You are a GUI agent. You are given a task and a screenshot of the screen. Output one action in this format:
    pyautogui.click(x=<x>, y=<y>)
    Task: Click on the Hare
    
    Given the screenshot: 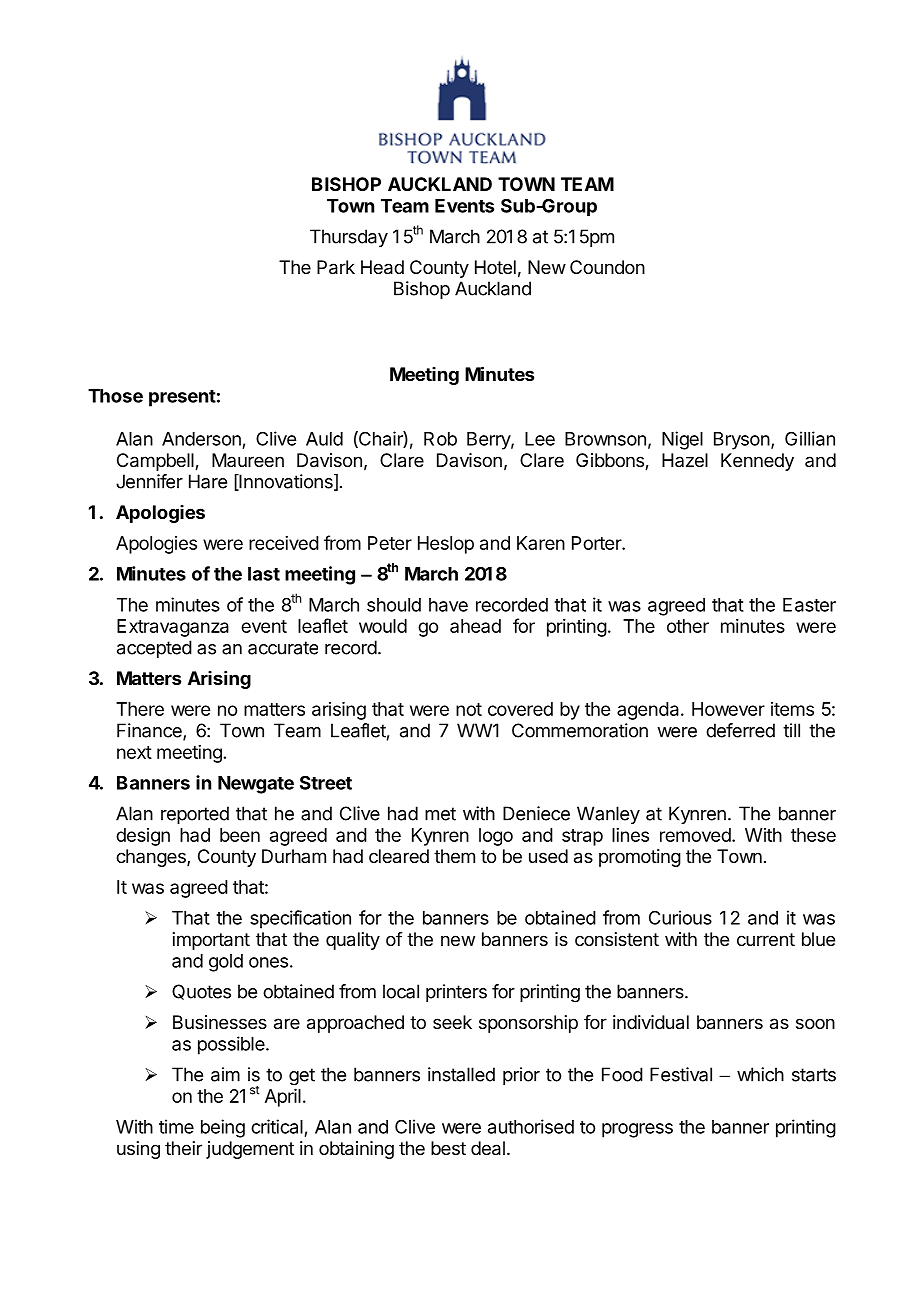 What is the action you would take?
    pyautogui.click(x=208, y=481)
